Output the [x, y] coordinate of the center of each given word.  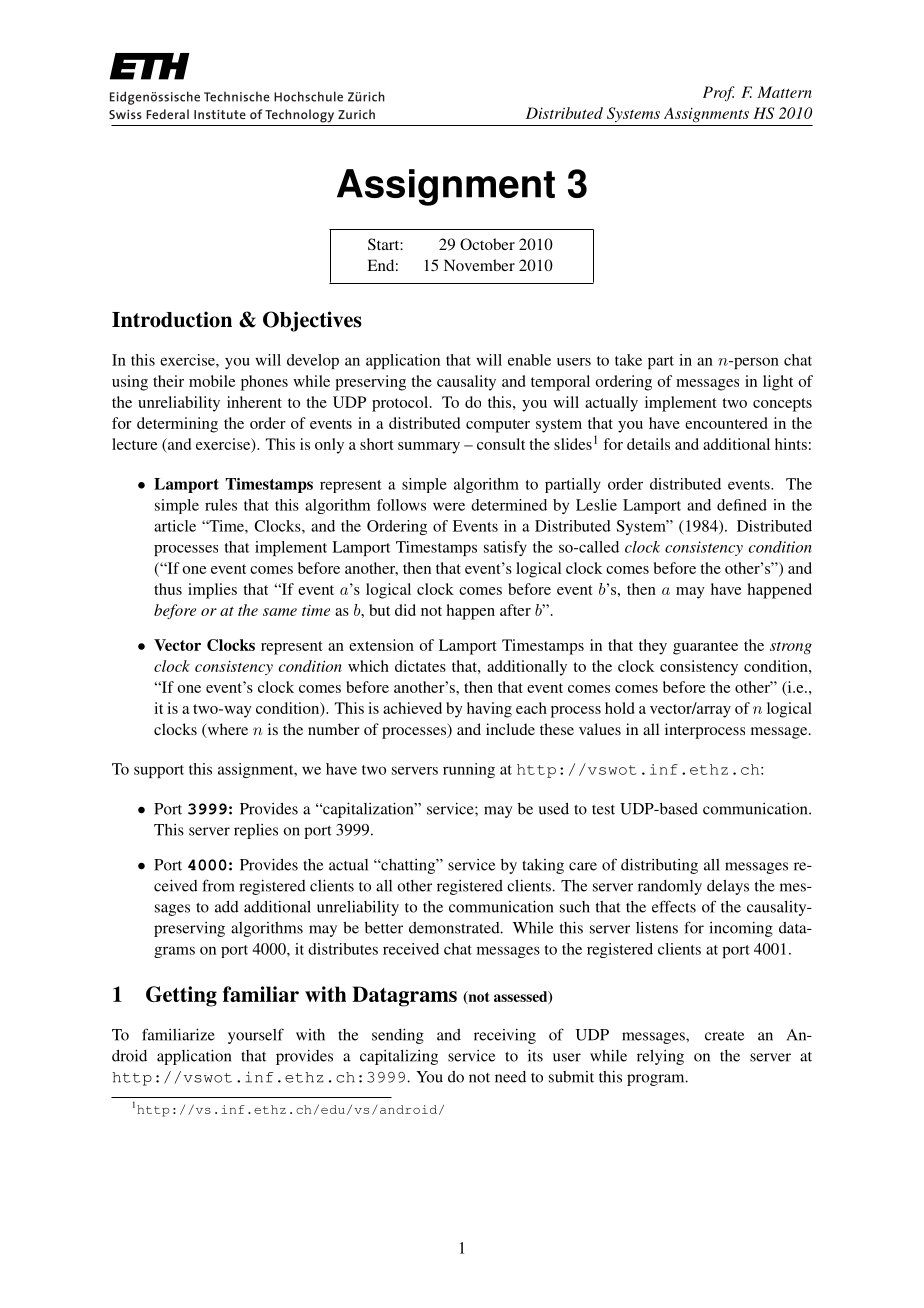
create [724, 1036]
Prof [719, 93]
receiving [505, 1036]
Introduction [172, 319]
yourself [256, 1036]
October [487, 244]
